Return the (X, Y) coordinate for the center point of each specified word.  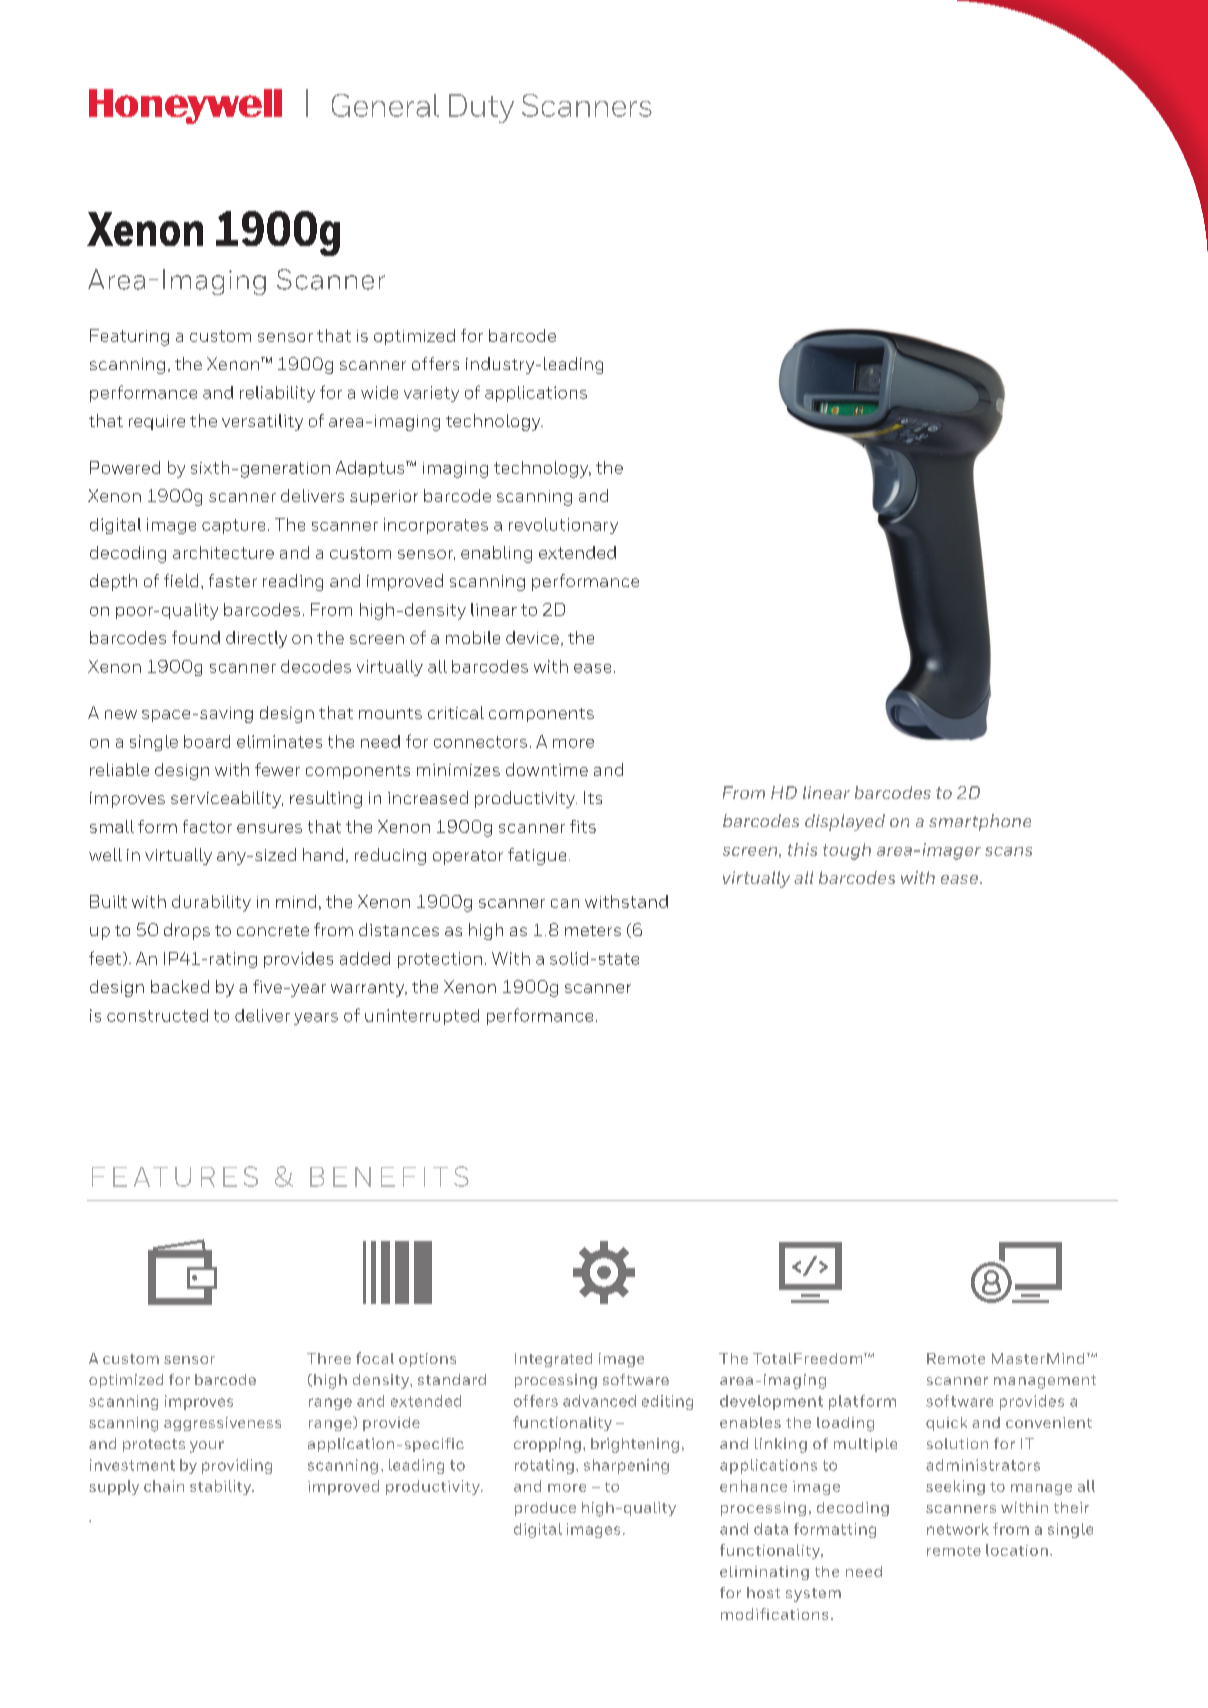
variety (431, 394)
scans (1008, 851)
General (385, 105)
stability (222, 1487)
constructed (157, 1015)
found (196, 637)
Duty (481, 108)
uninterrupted (422, 1017)
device (532, 637)
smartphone (980, 822)
